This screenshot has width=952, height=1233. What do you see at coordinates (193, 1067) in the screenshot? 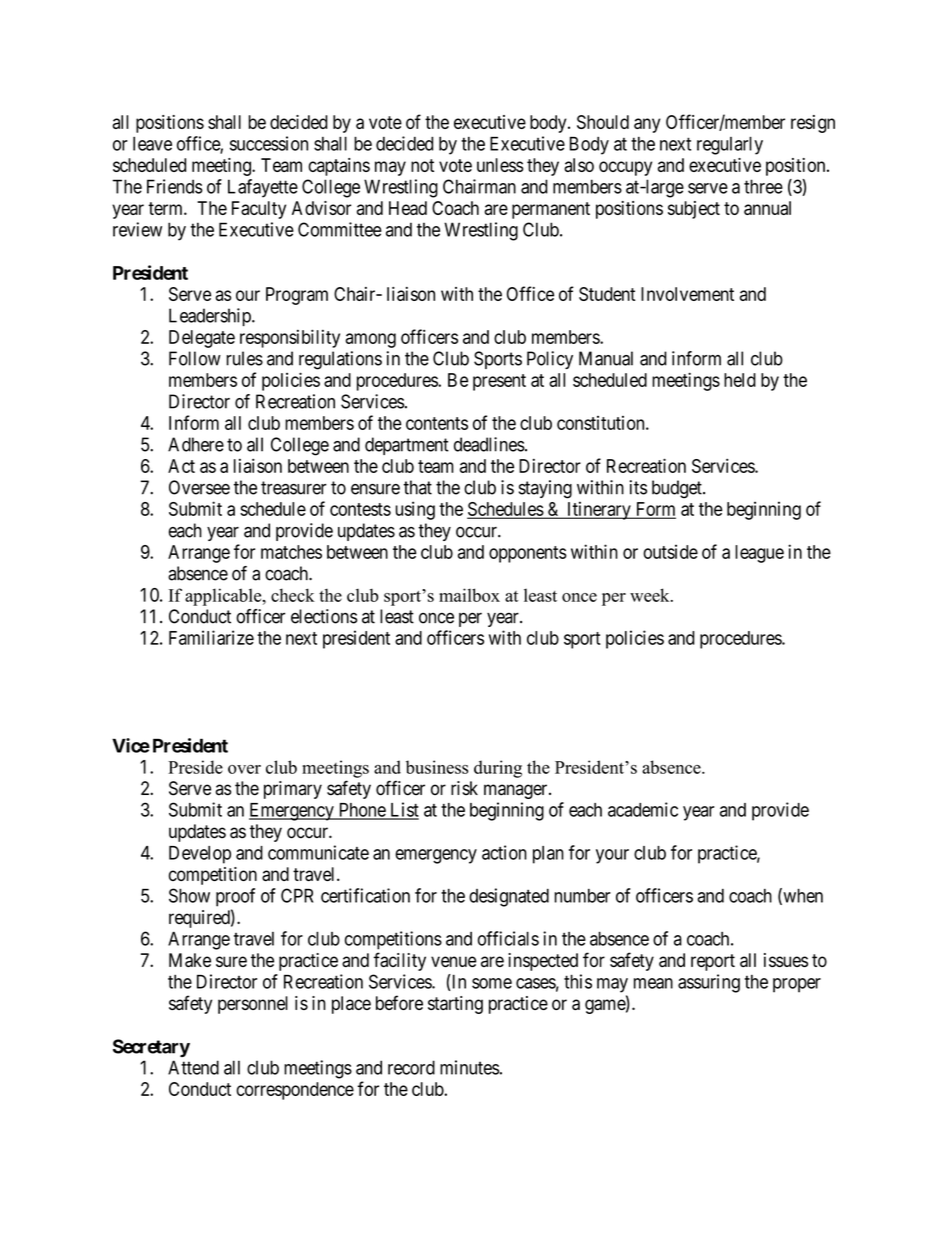
I see `Attend` at bounding box center [193, 1067].
